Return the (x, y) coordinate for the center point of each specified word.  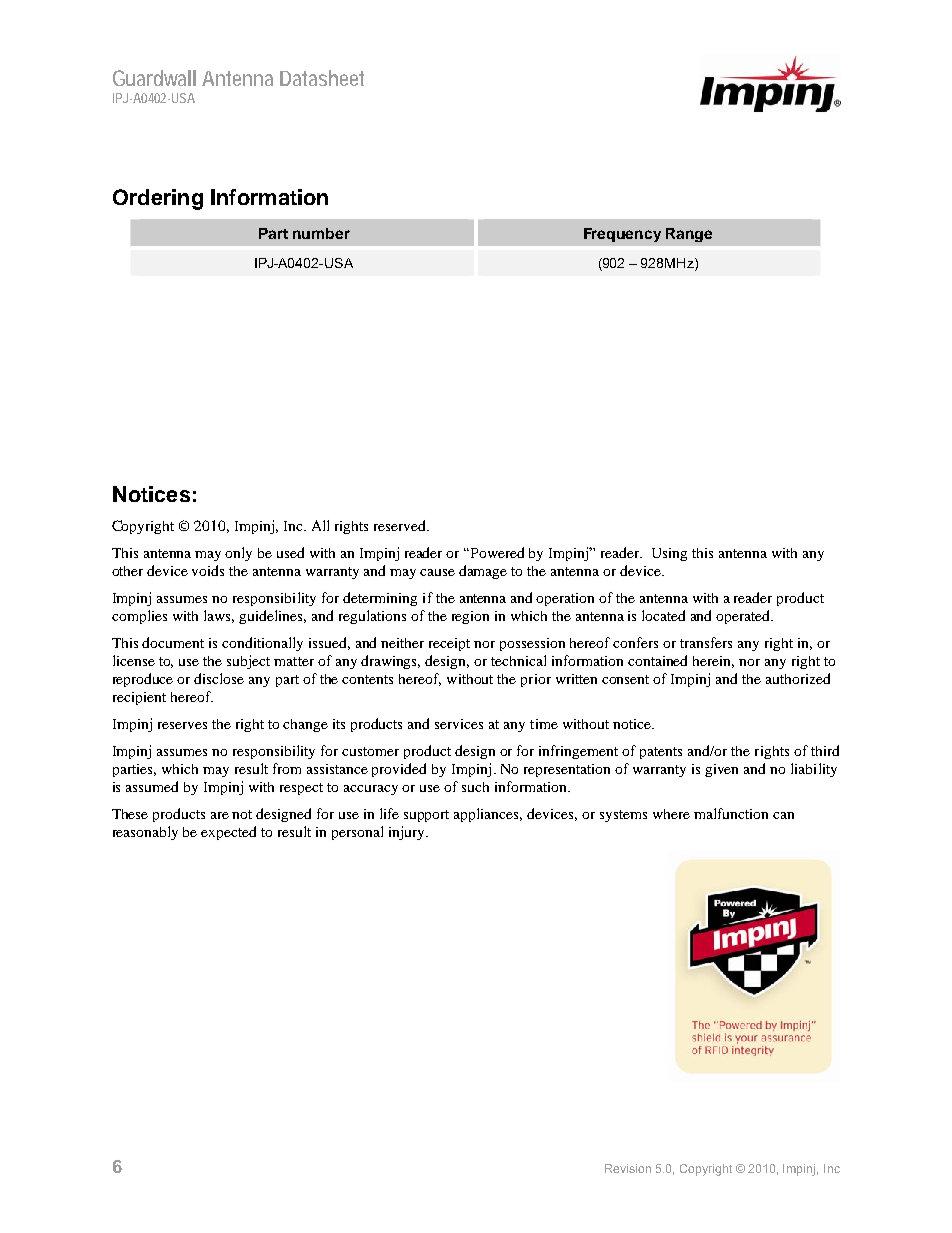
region (470, 617)
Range (689, 235)
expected (228, 833)
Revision (628, 1168)
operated (744, 617)
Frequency (622, 235)
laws (219, 616)
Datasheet (322, 78)
